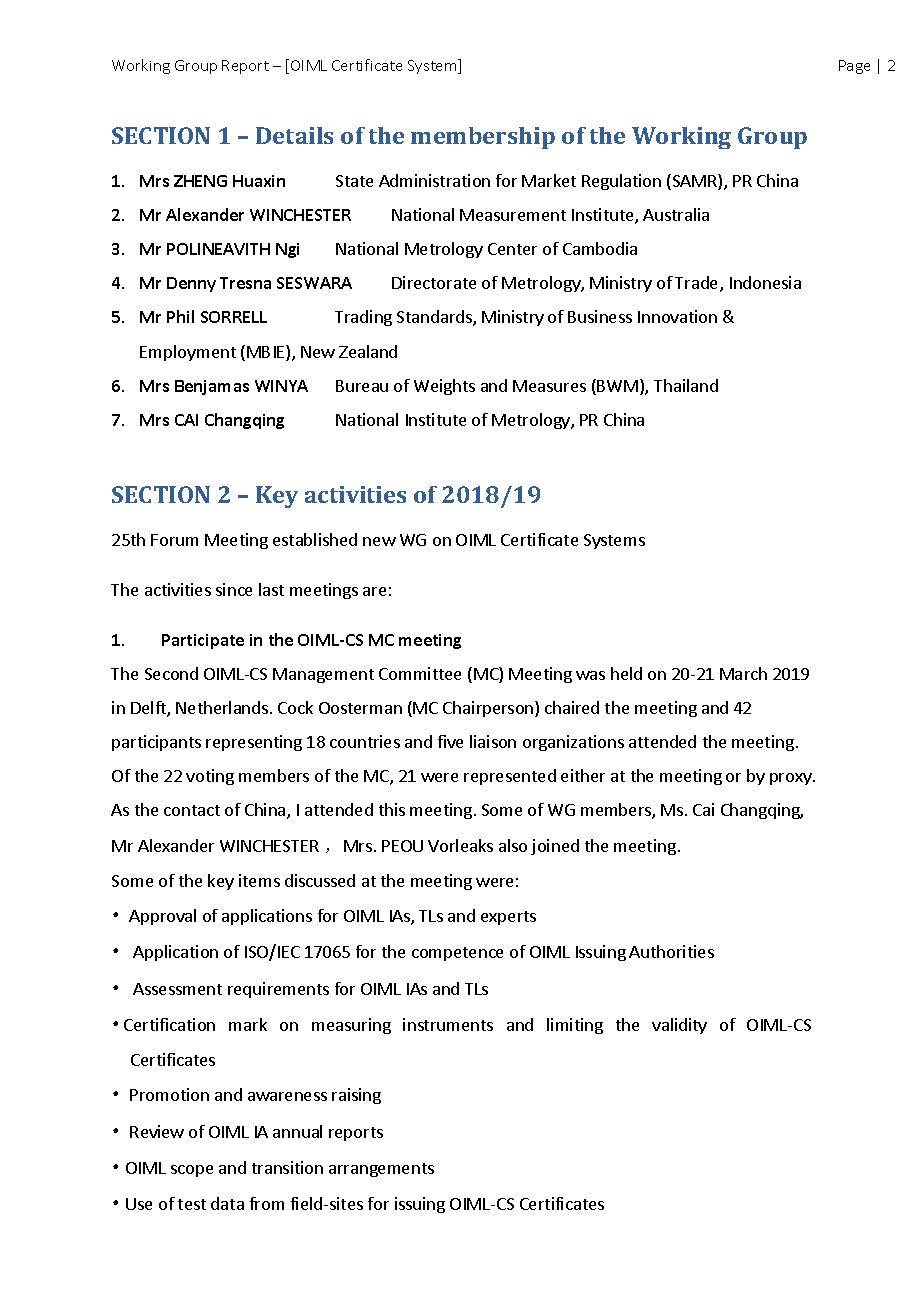 This screenshot has height=1307, width=924. Describe the element at coordinates (294, 135) in the screenshot. I see `Details` at that location.
